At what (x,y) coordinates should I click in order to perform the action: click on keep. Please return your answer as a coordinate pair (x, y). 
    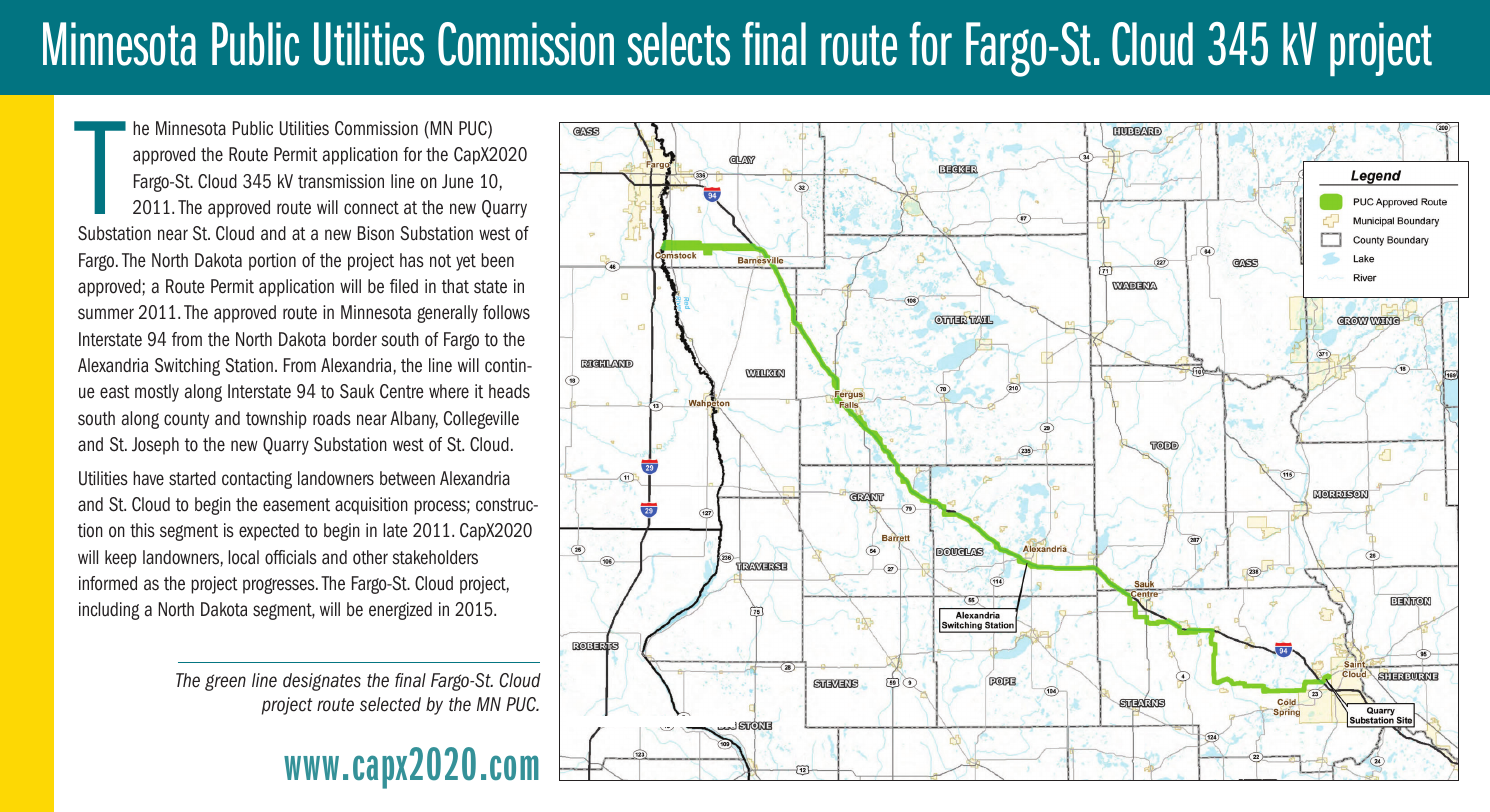
    Looking at the image, I should click on (121, 559).
